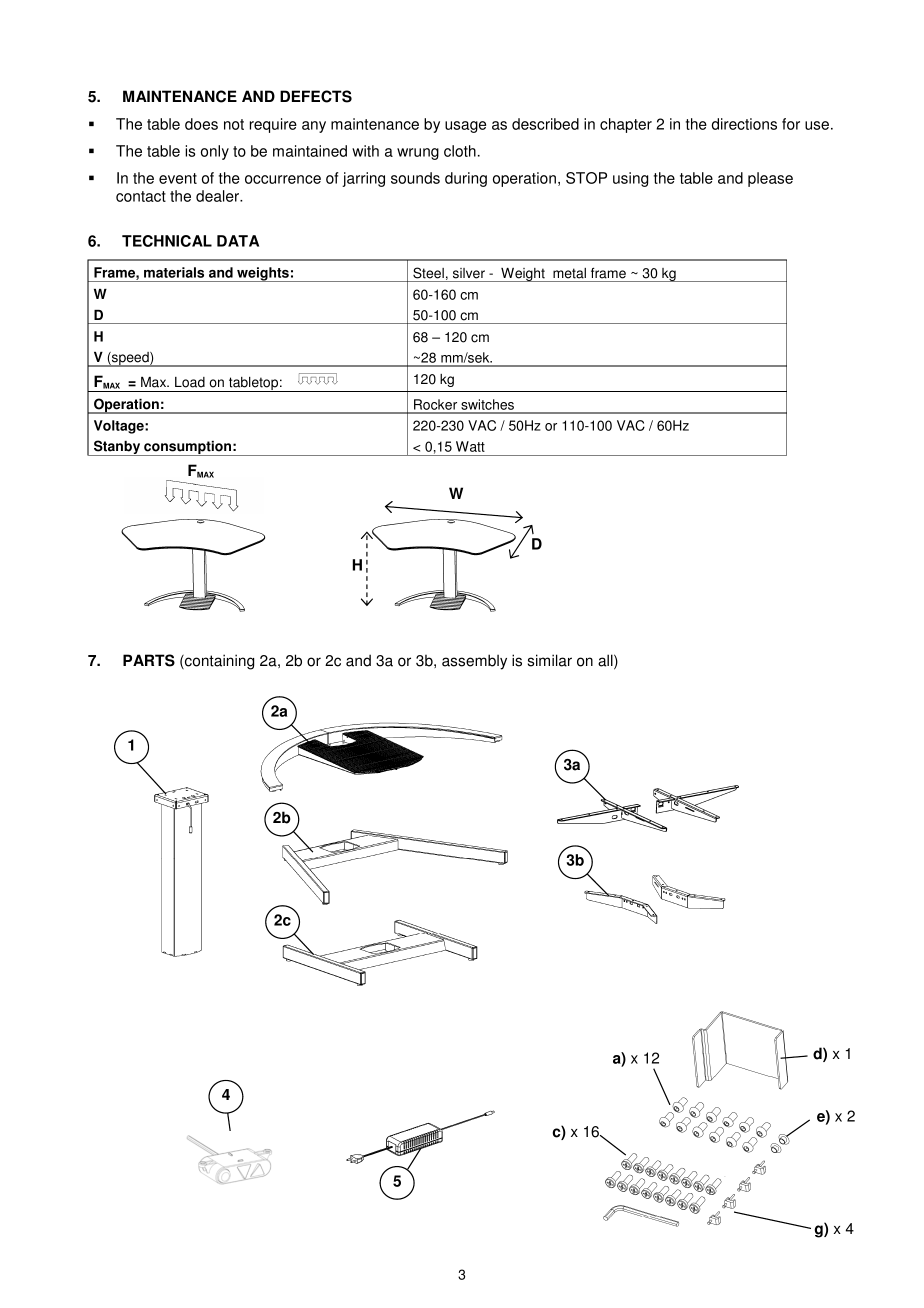  What do you see at coordinates (569, 273) in the image?
I see `metal` at bounding box center [569, 273].
